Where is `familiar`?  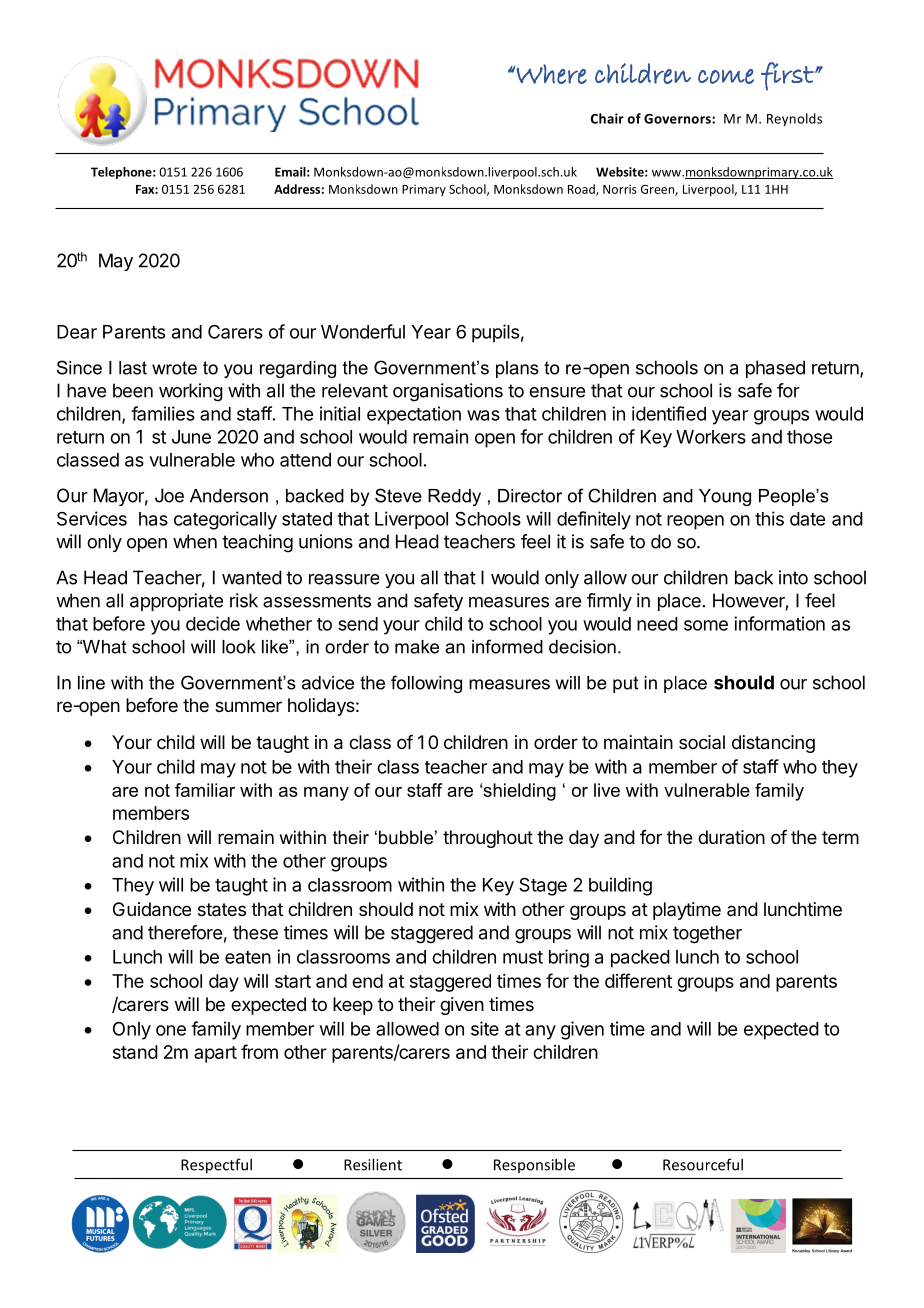 familiar is located at coordinates (205, 790).
